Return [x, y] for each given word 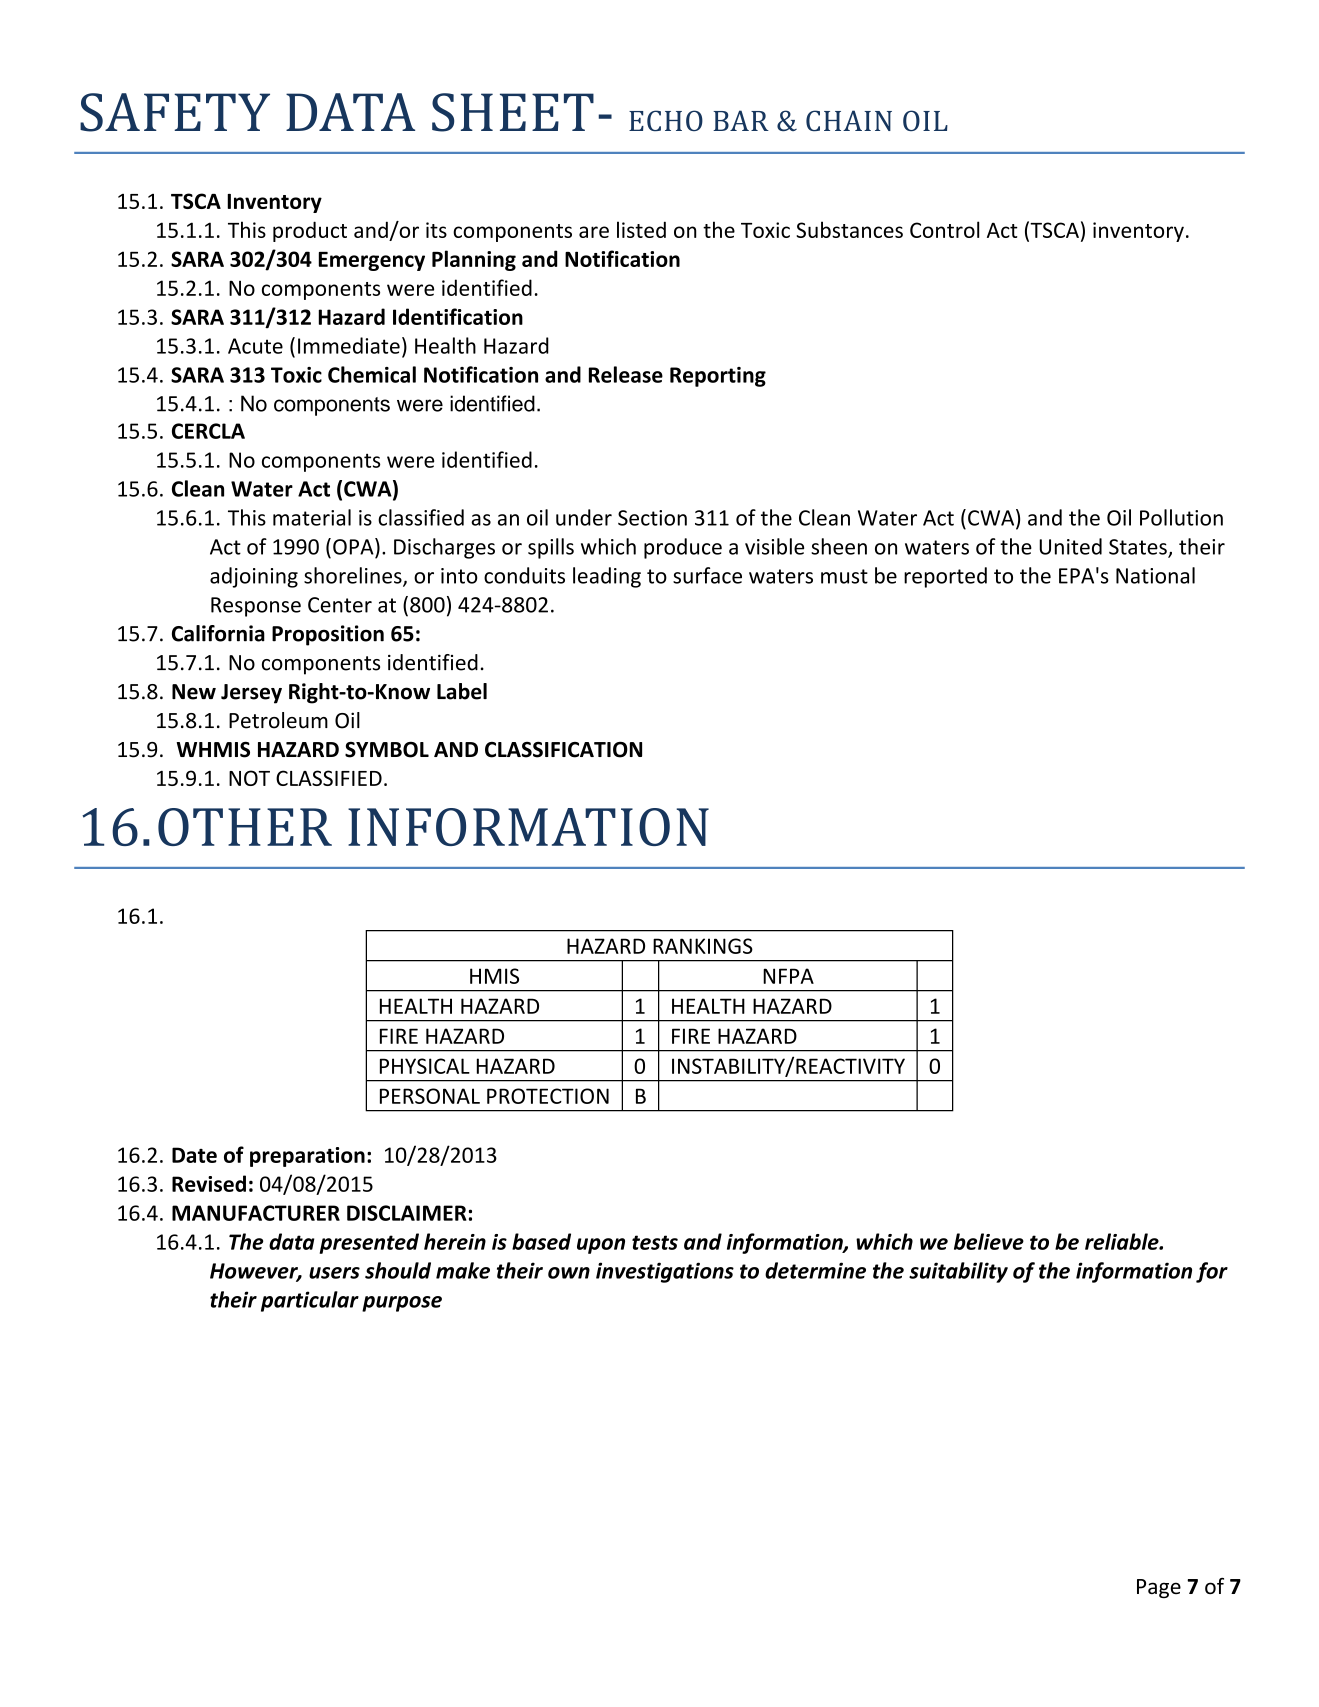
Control [944, 229]
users [334, 1273]
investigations [665, 1272]
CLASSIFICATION [563, 749]
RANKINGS [703, 946]
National [1155, 575]
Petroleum [278, 720]
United [1070, 546]
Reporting [718, 377]
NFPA [788, 976]
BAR [741, 120]
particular [310, 1301]
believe [989, 1241]
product [310, 231]
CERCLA [208, 431]
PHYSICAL [425, 1066]
